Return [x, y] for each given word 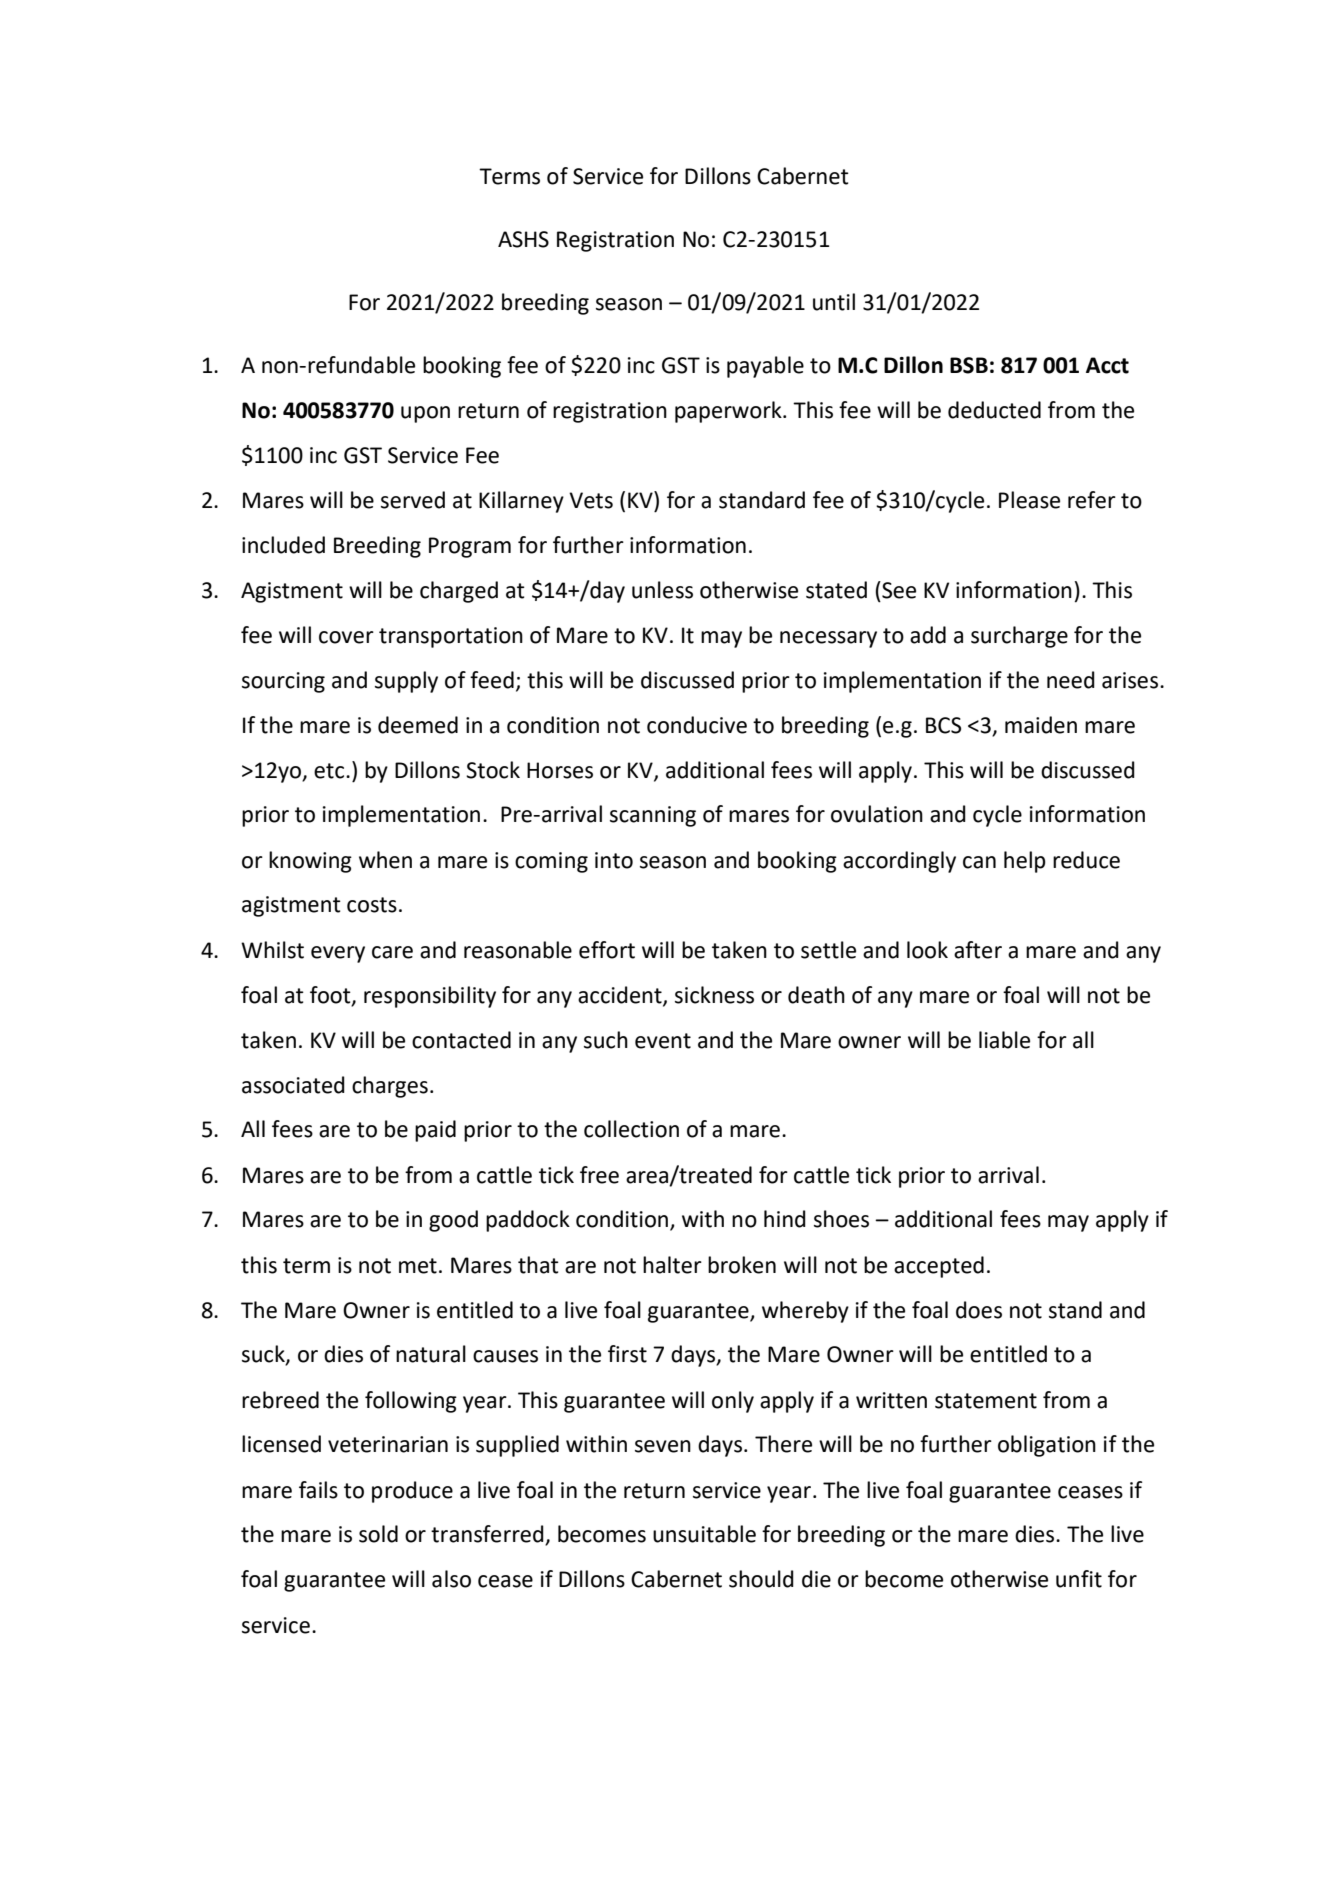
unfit [1079, 1579]
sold [378, 1534]
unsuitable [704, 1534]
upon [425, 414]
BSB [969, 365]
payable [765, 367]
